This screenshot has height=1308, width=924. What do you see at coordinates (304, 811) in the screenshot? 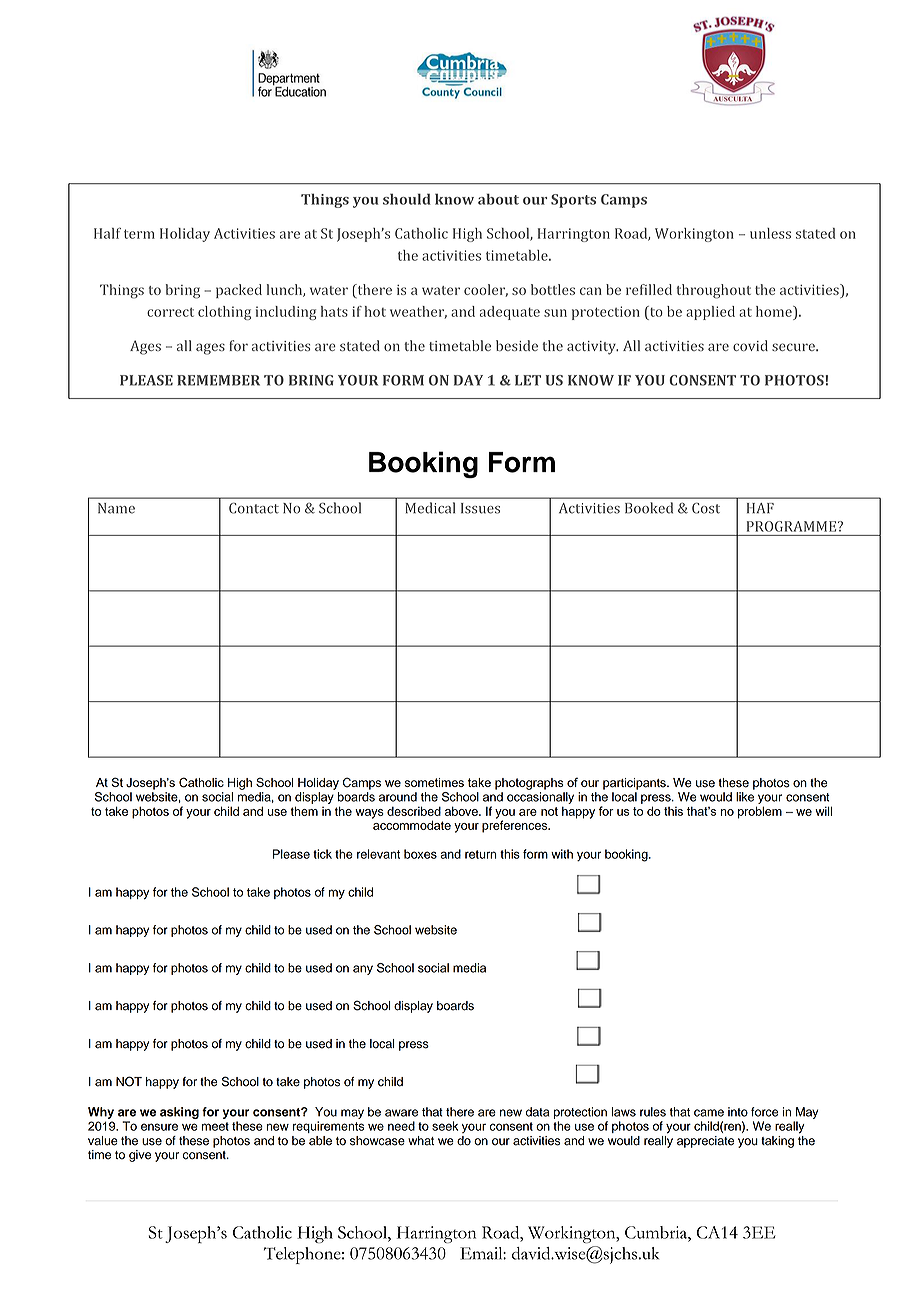
I see `them` at bounding box center [304, 811].
